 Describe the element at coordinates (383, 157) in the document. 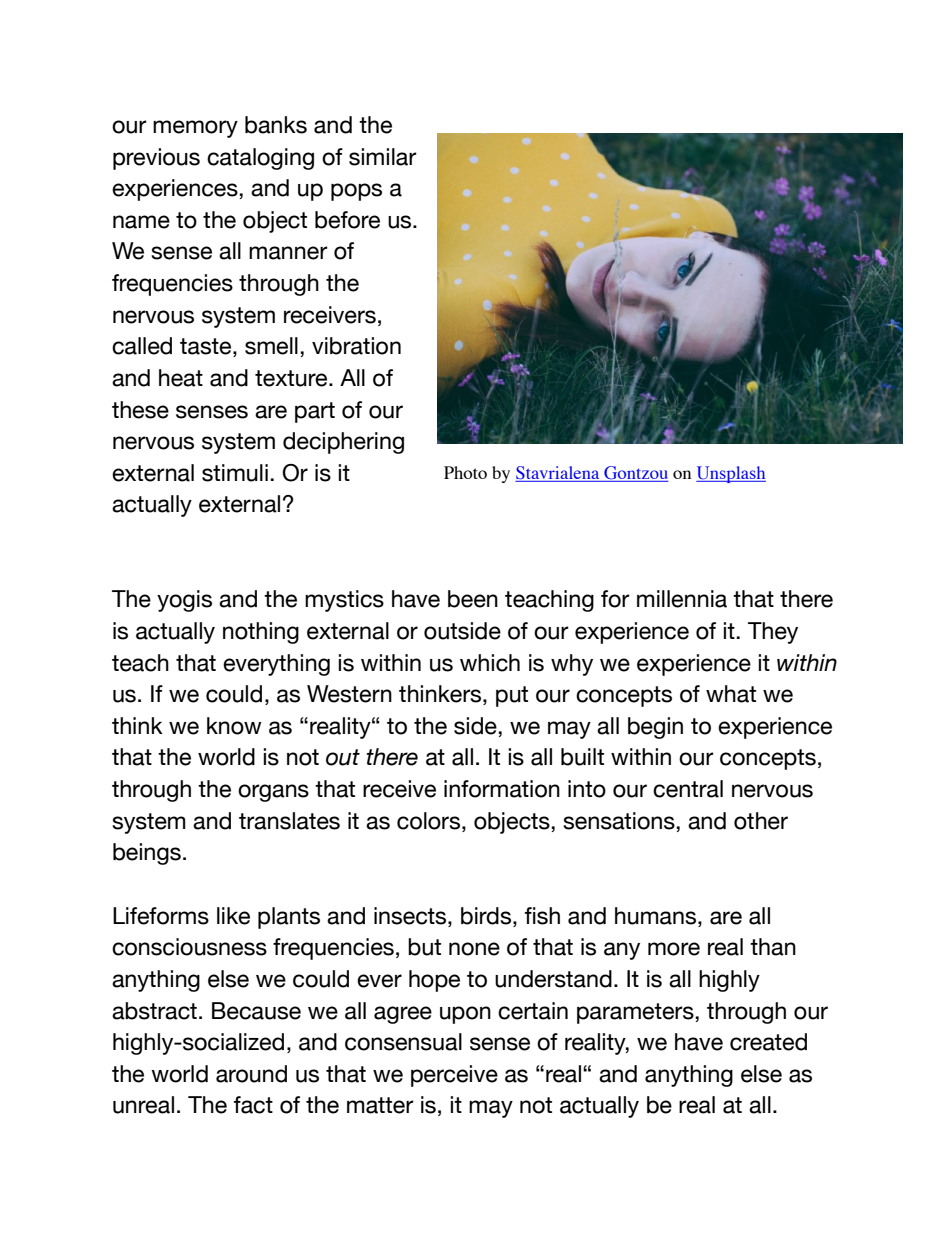

I see `similar` at that location.
